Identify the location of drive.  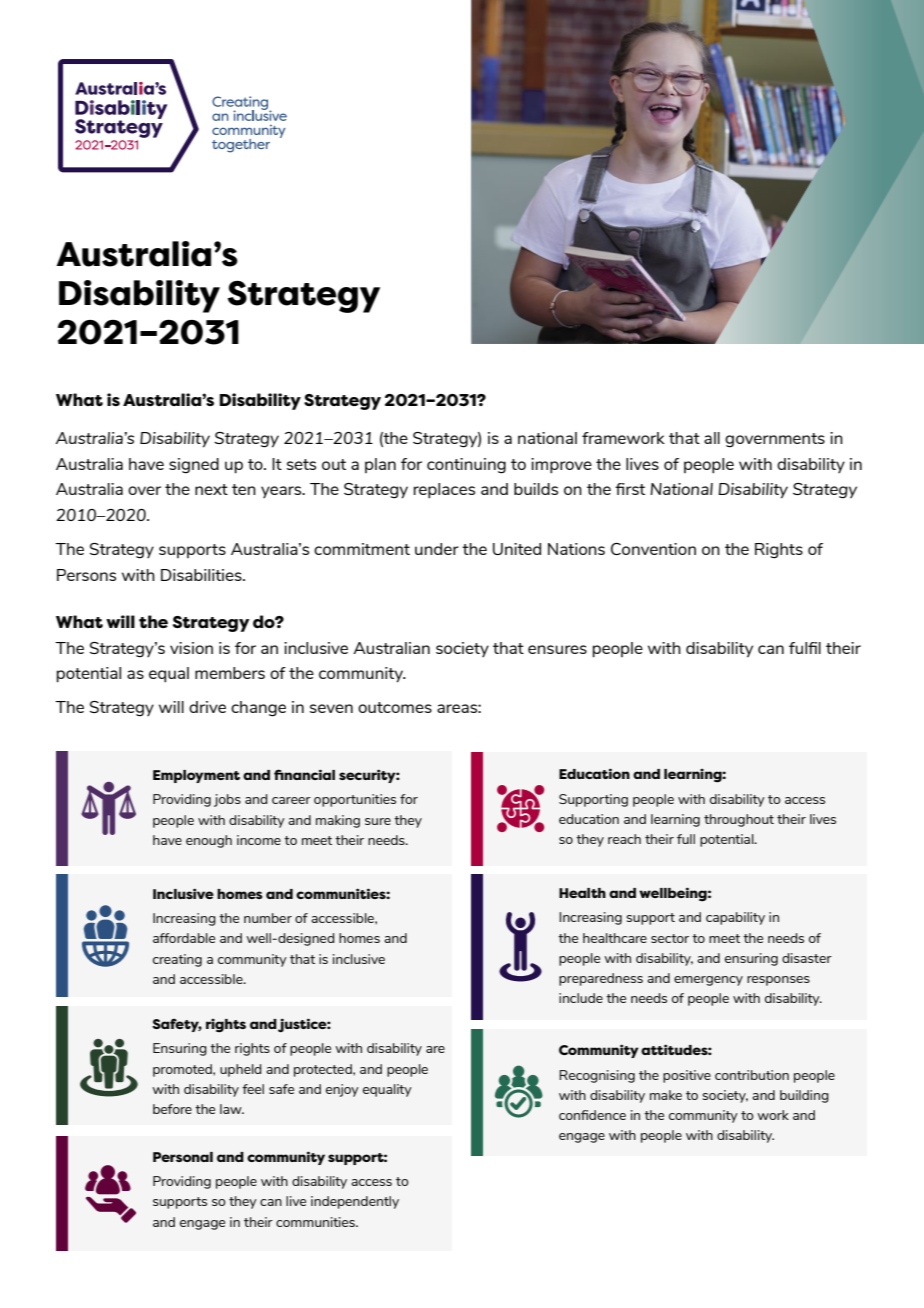
(207, 707).
